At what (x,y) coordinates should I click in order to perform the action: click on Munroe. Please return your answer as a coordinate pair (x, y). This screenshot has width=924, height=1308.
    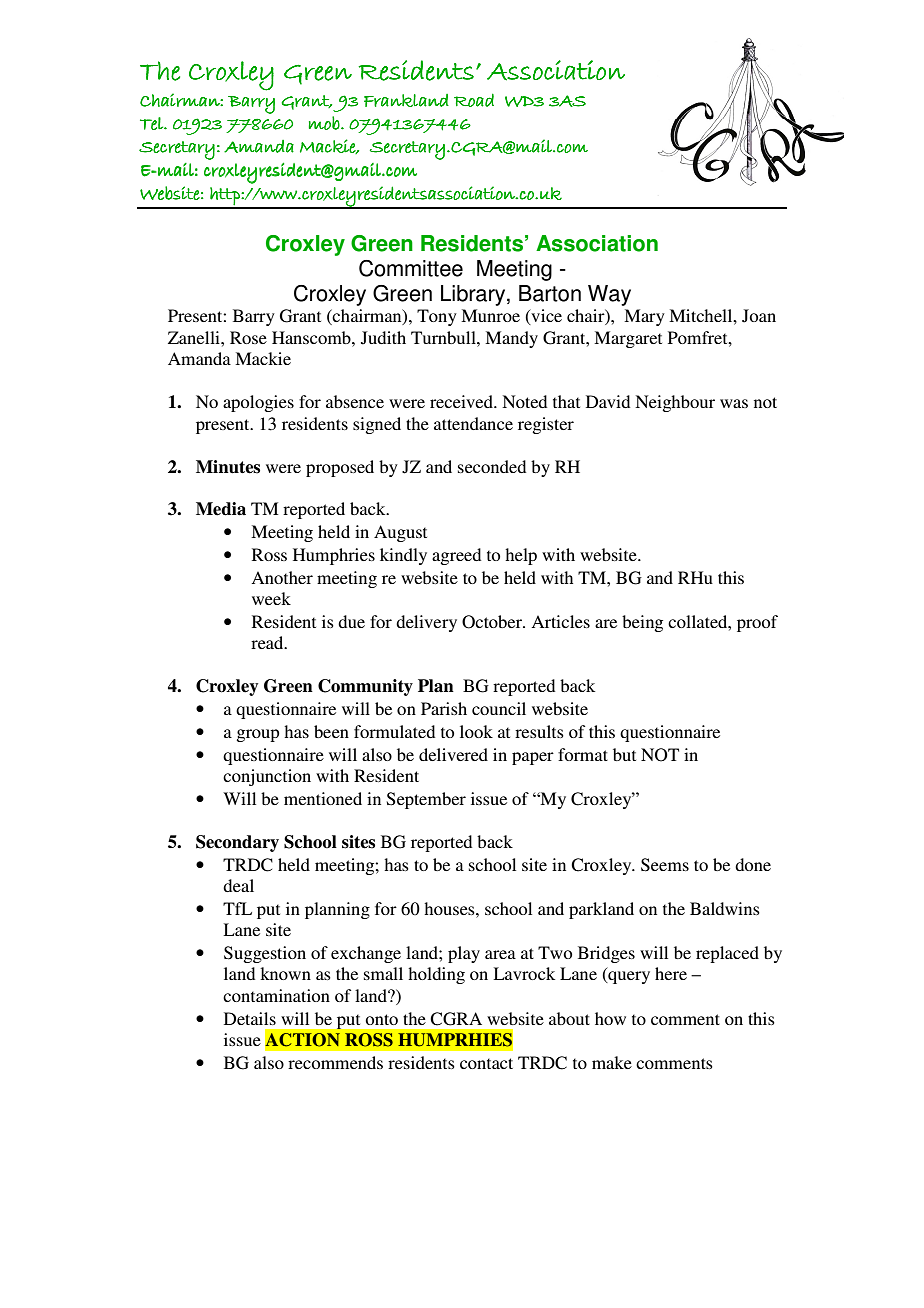
    Looking at the image, I should click on (490, 315).
